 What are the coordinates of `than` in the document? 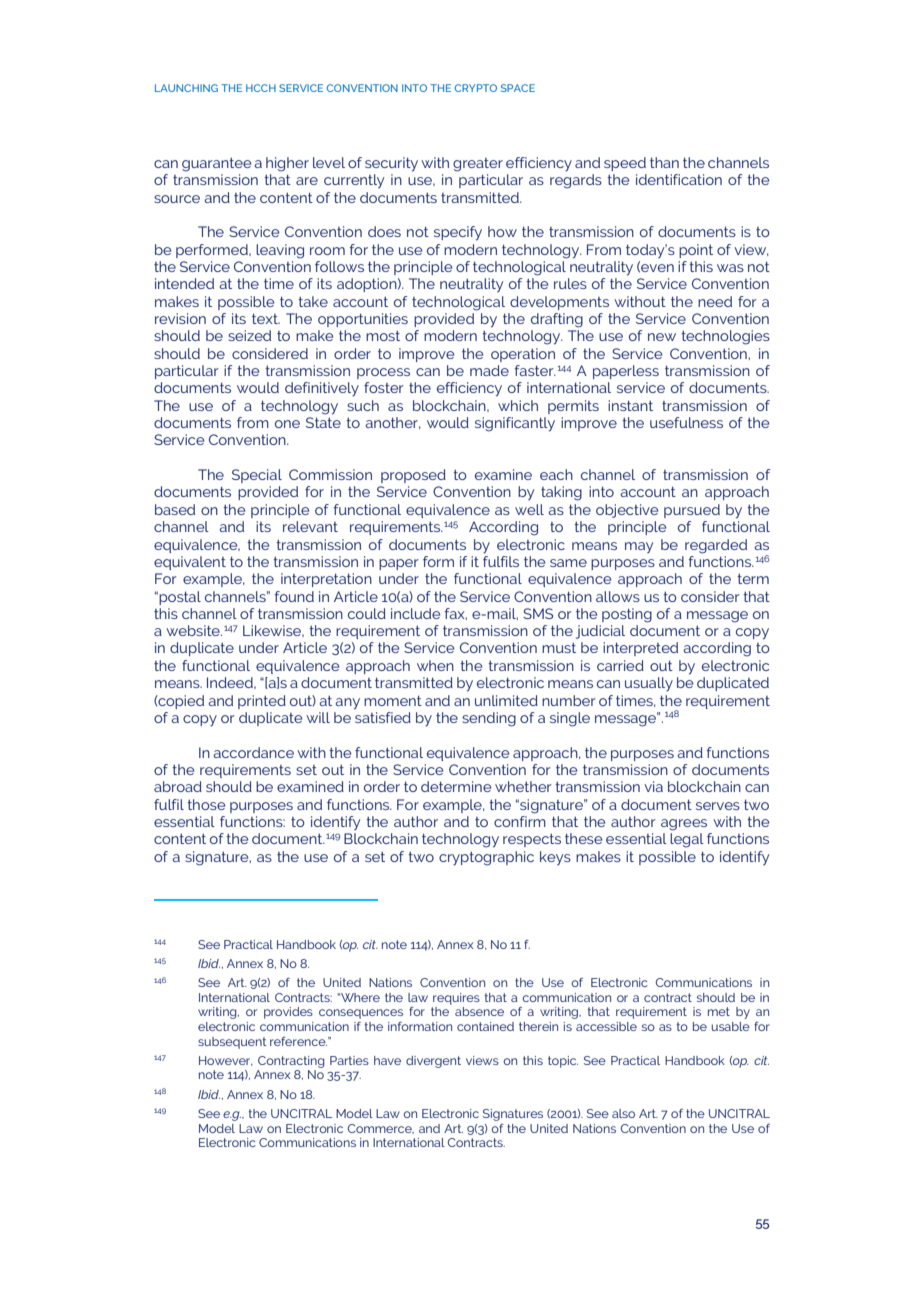 It's located at (664, 162).
